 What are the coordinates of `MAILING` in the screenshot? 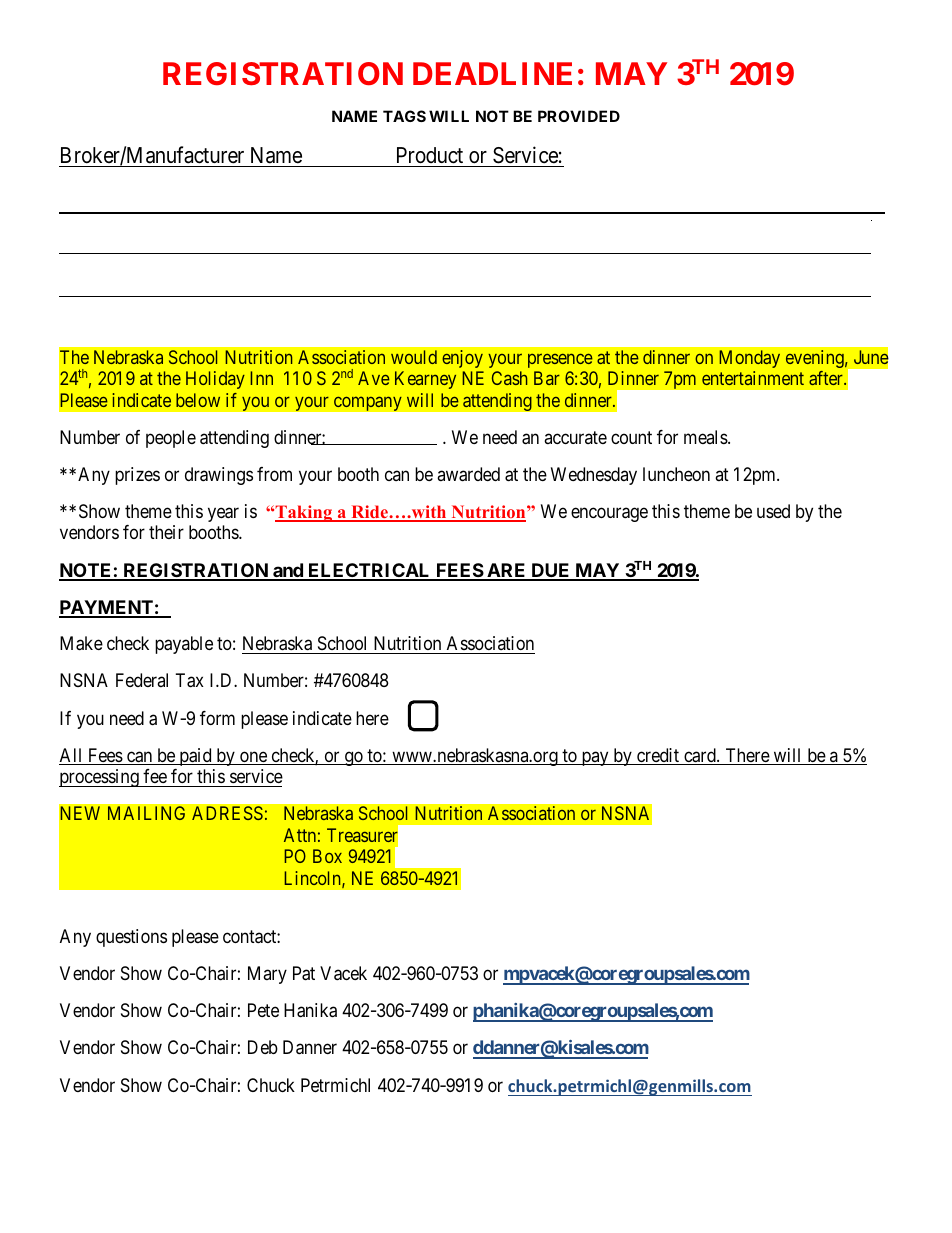 It's located at (146, 813).
